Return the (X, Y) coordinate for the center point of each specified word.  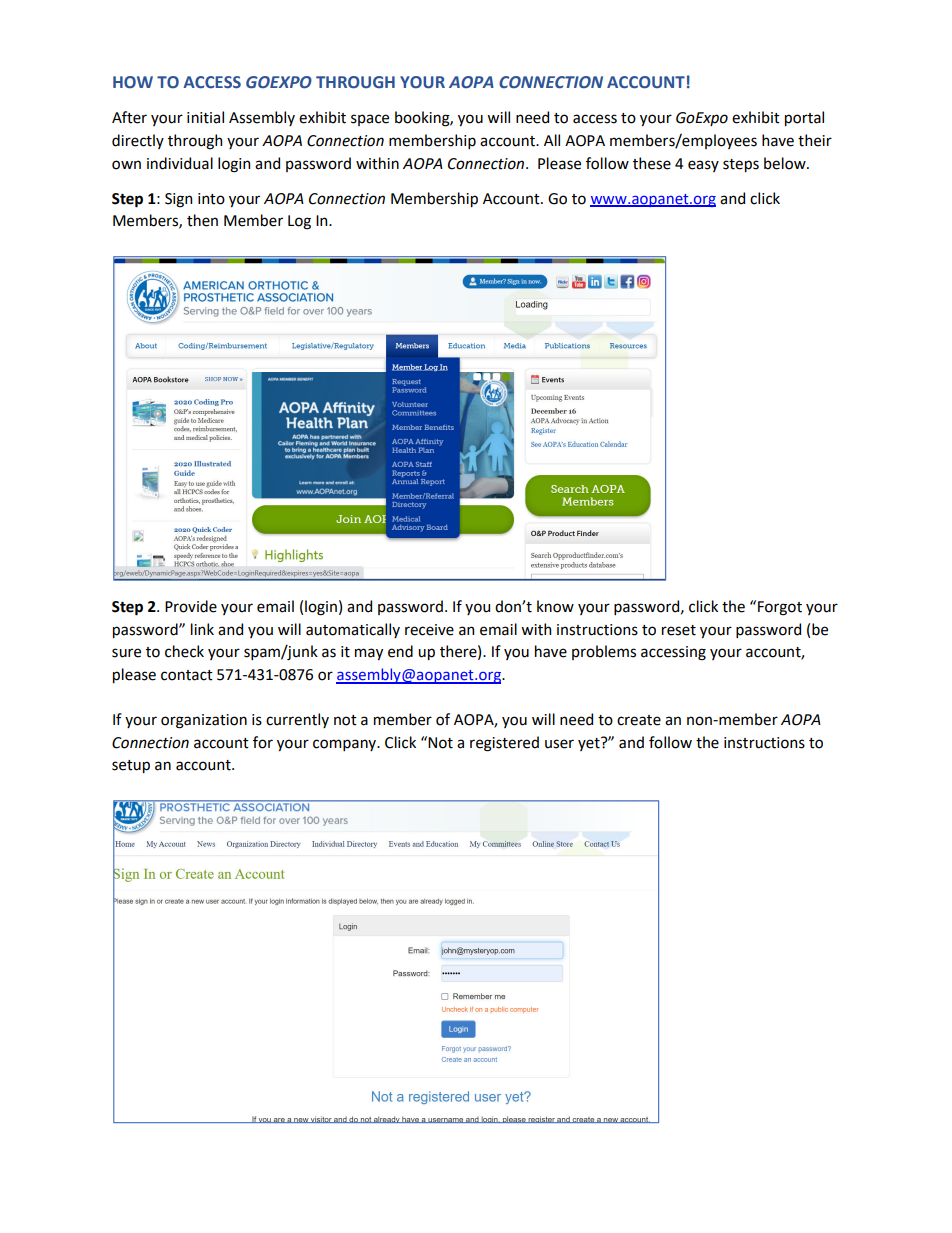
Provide (191, 606)
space (370, 120)
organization (204, 721)
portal (804, 118)
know (555, 606)
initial (205, 117)
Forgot (780, 608)
